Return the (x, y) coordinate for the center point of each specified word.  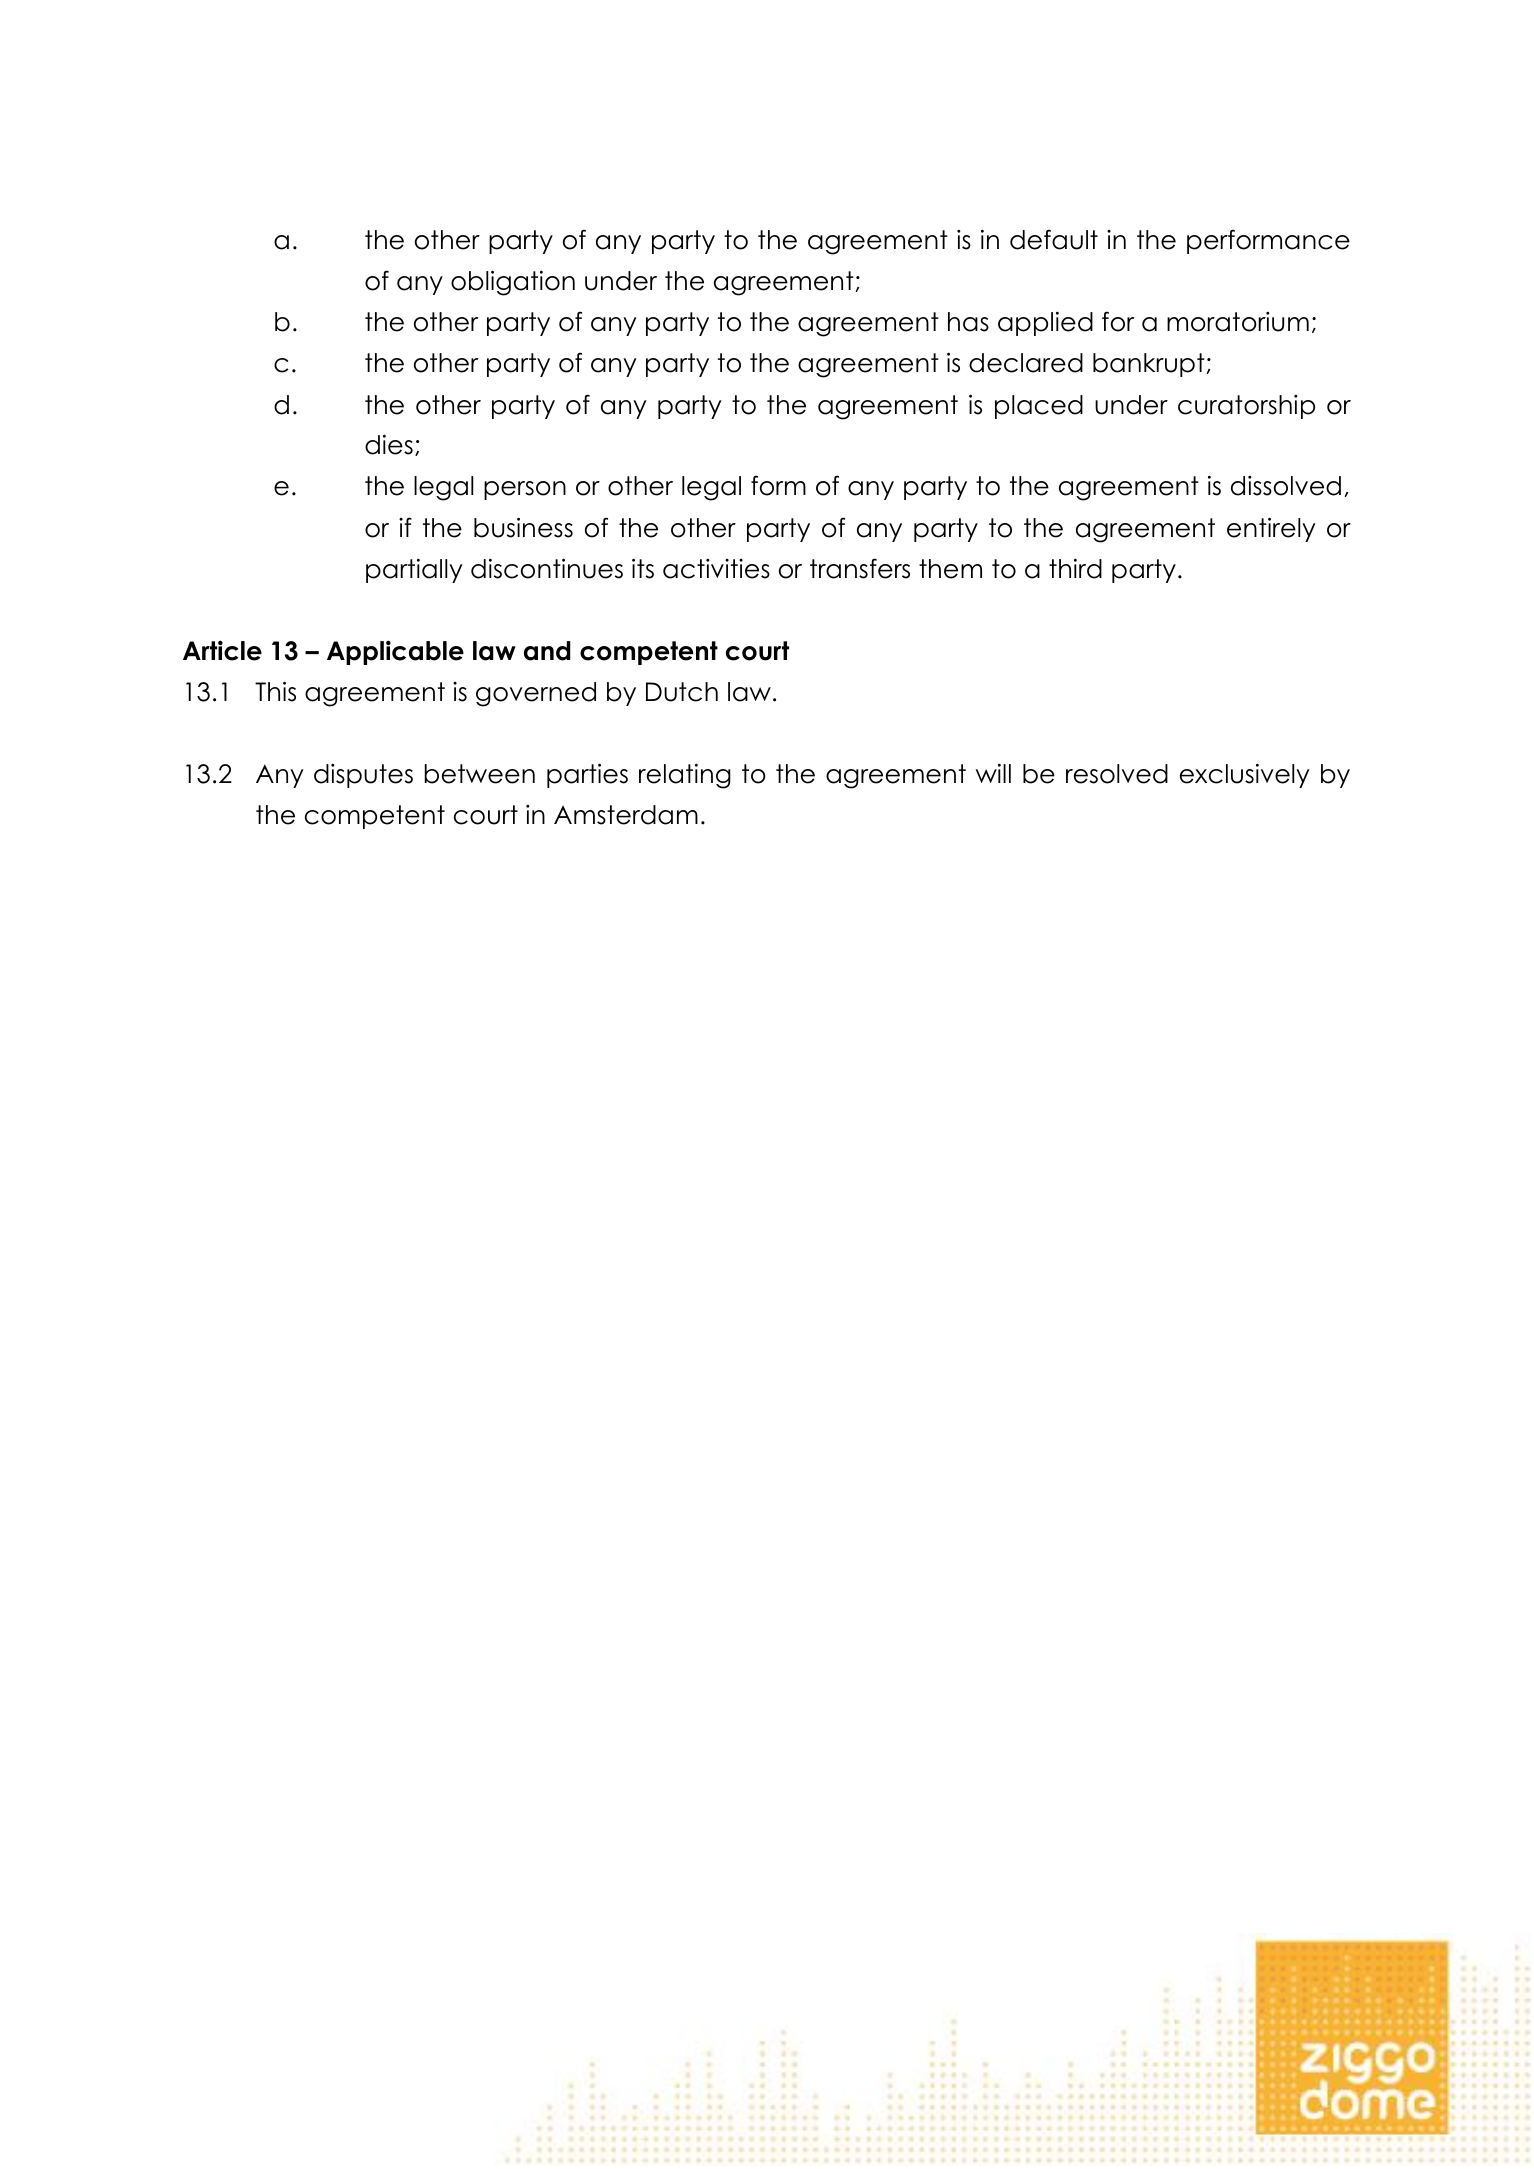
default (1054, 239)
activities (716, 569)
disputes (363, 776)
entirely (1271, 529)
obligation (513, 283)
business (523, 527)
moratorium (1238, 322)
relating (685, 776)
